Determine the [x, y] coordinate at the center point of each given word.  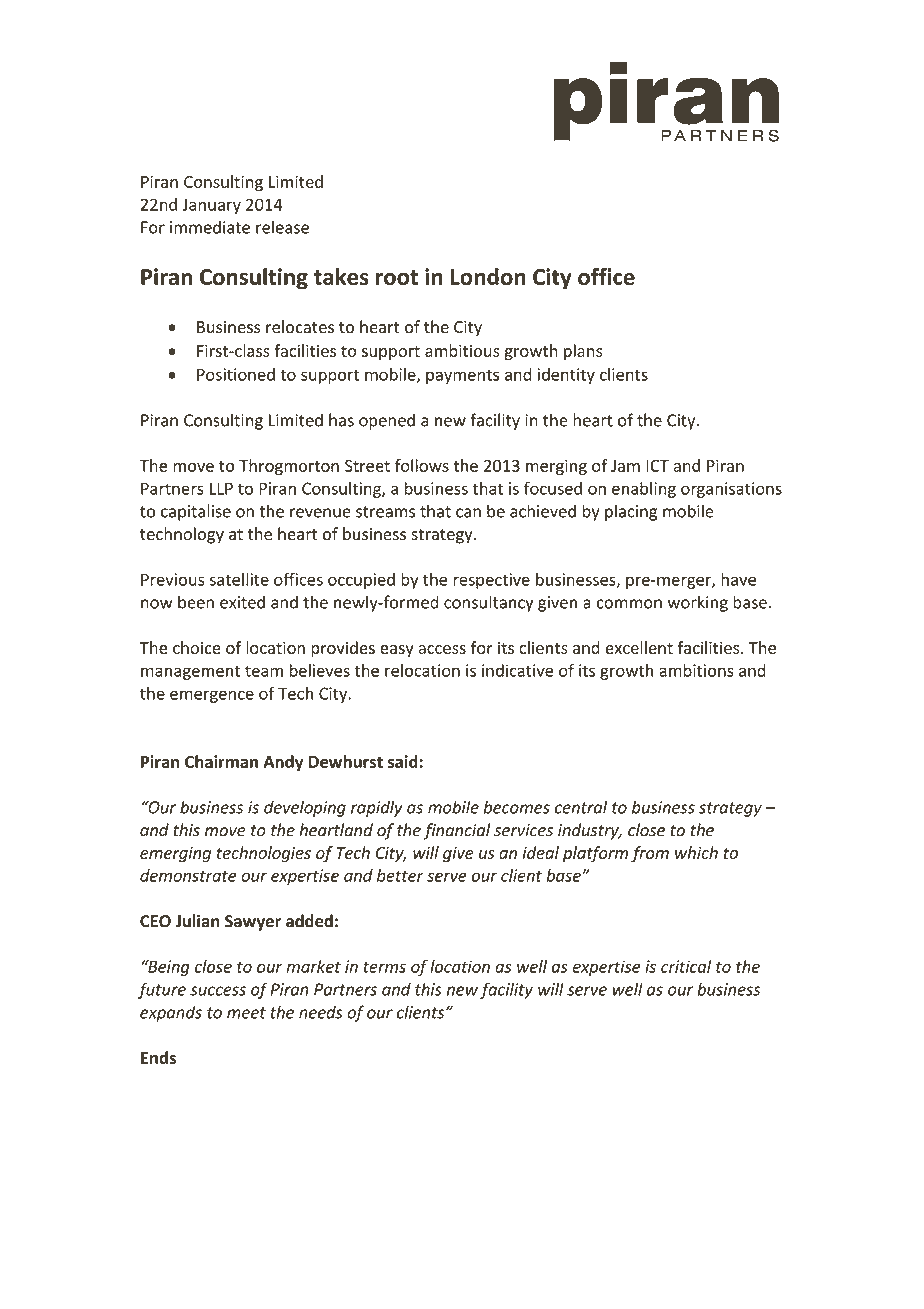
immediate [210, 227]
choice [197, 647]
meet [246, 1013]
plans [583, 352]
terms [384, 967]
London [488, 276]
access [442, 649]
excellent [639, 647]
